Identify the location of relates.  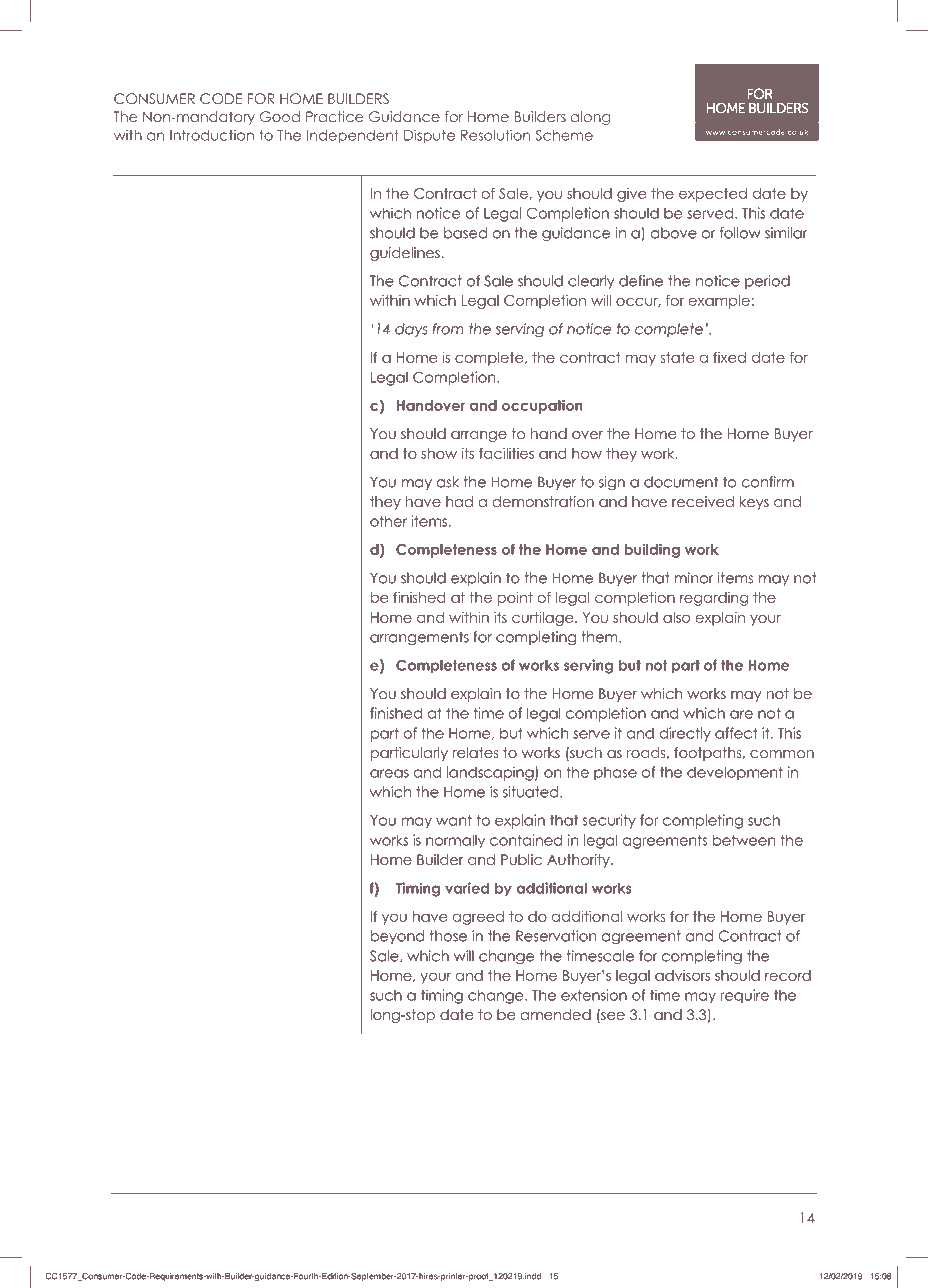
(475, 752).
